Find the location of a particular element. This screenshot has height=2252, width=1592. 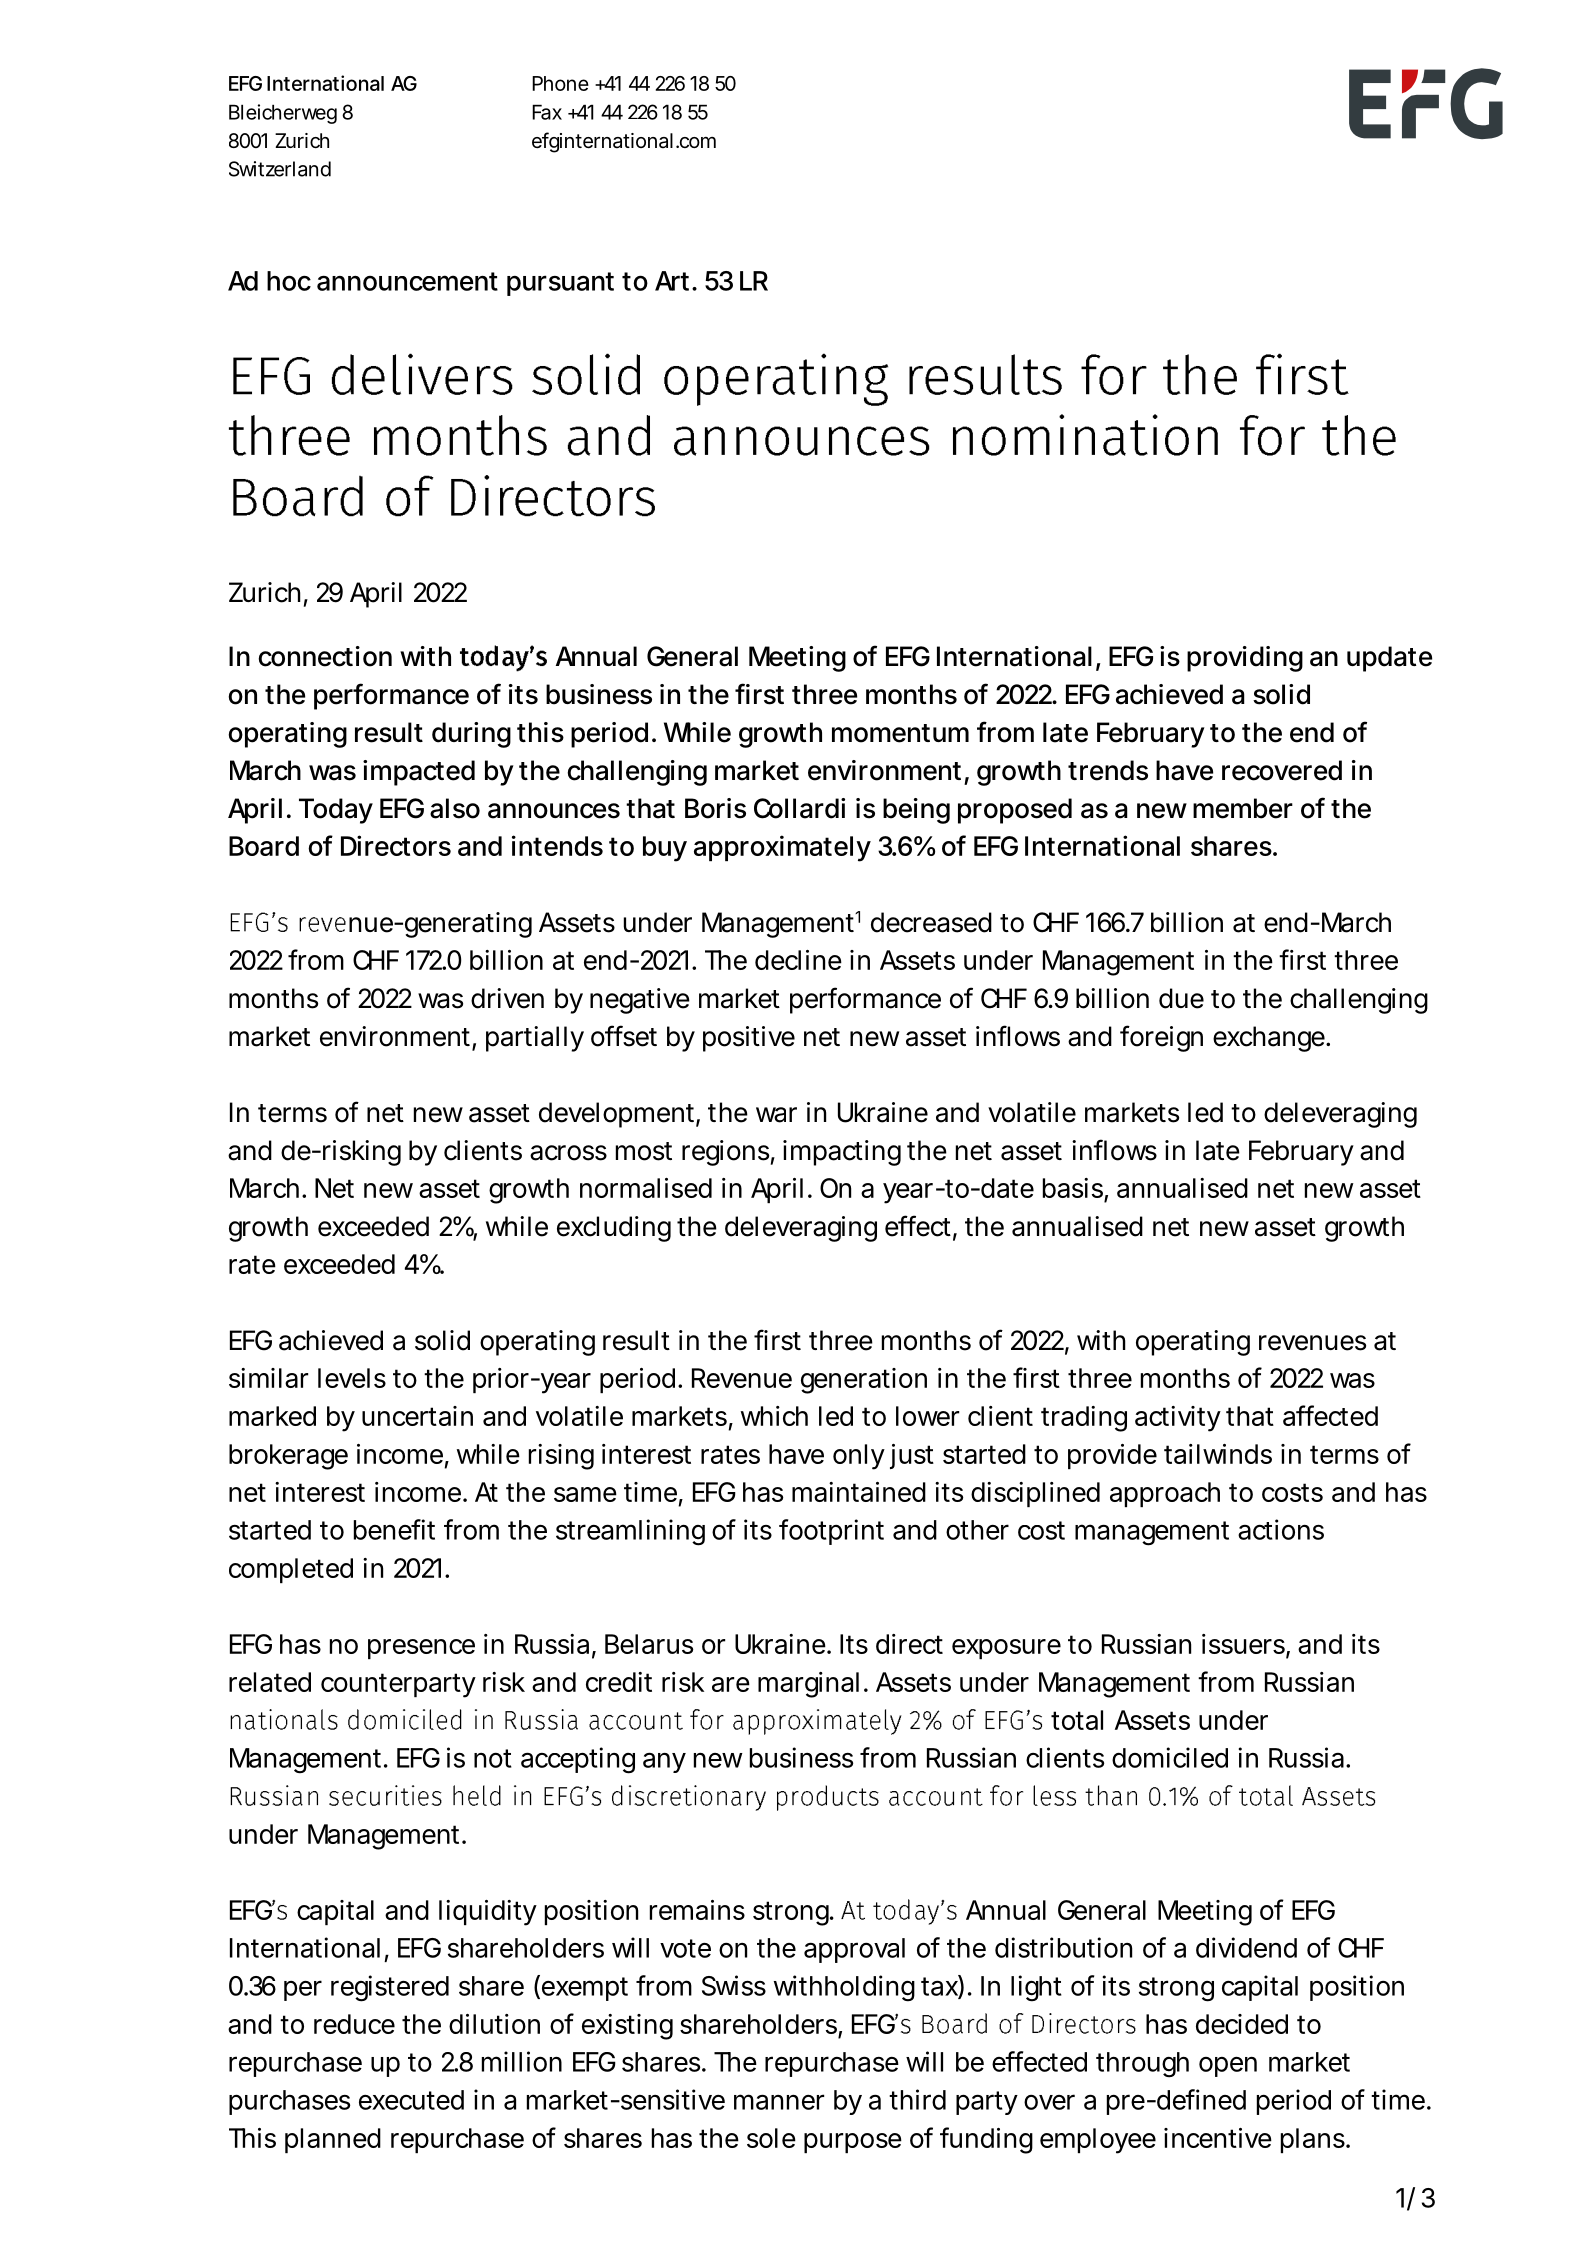

war is located at coordinates (776, 1115).
